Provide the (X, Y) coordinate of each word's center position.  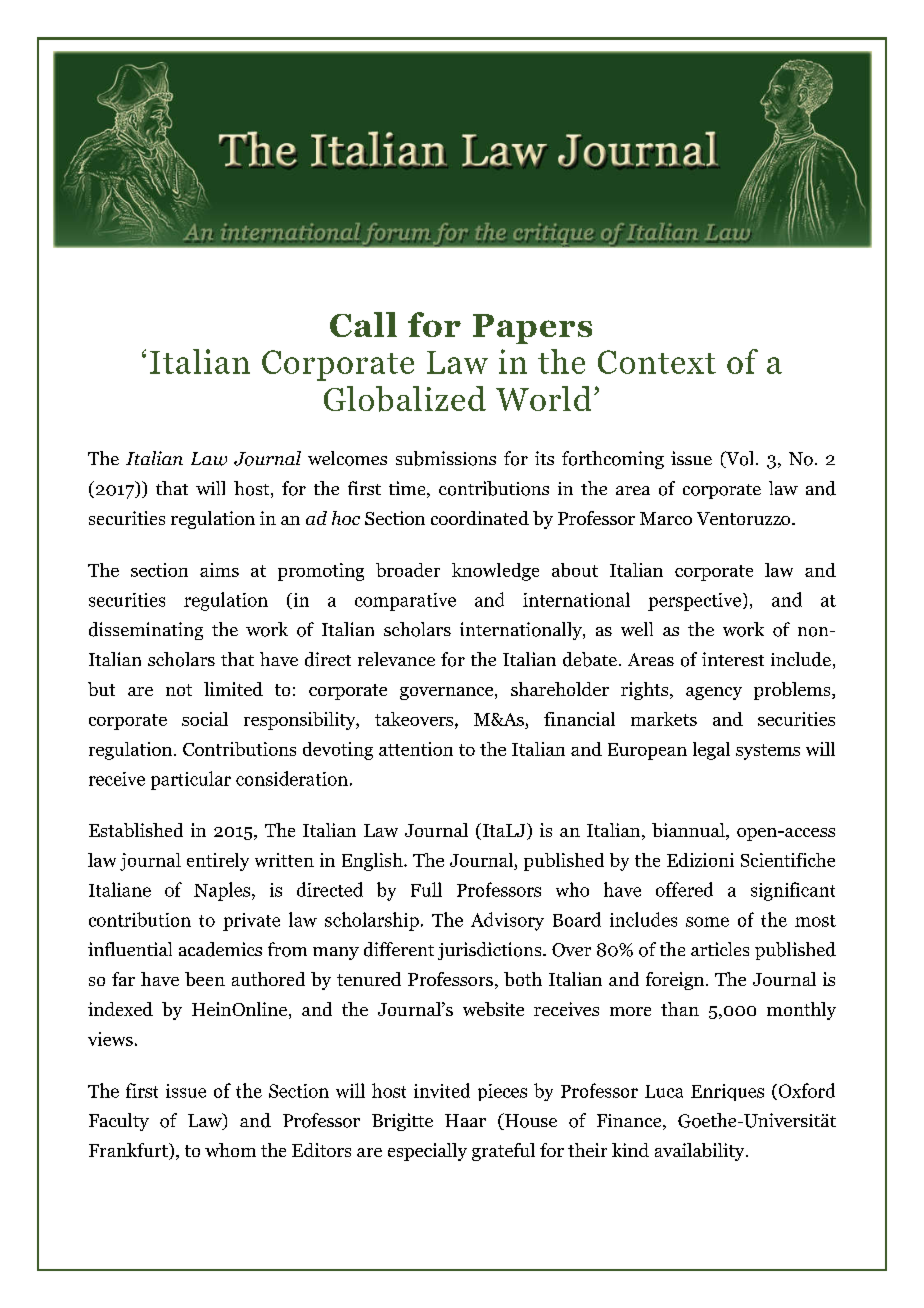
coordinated (480, 518)
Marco (666, 518)
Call (363, 324)
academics (220, 949)
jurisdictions (491, 951)
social (205, 719)
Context (657, 362)
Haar (465, 1120)
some (707, 922)
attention (416, 749)
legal (711, 751)
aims (219, 570)
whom (230, 1150)
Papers (532, 329)
